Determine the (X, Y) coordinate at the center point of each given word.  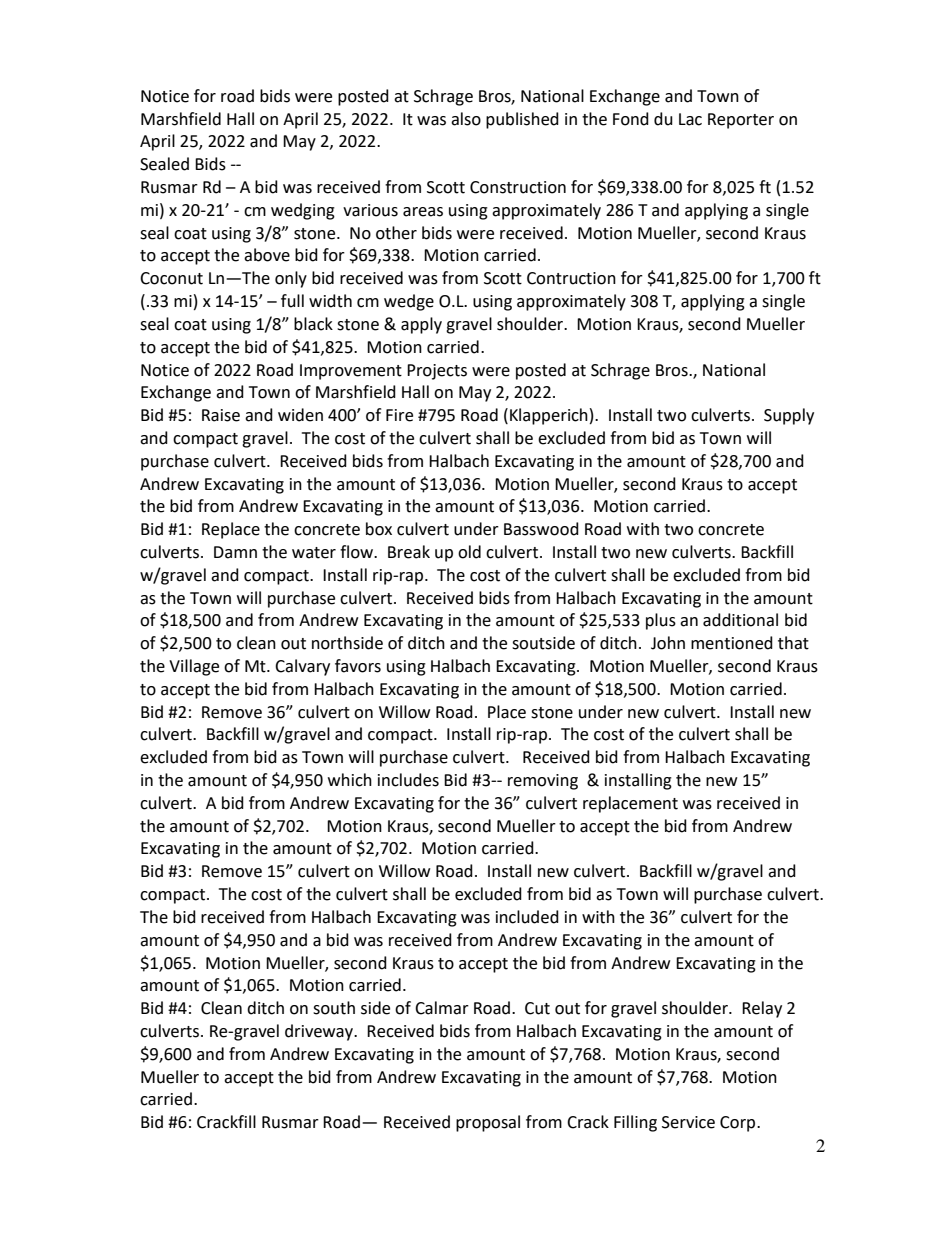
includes (408, 780)
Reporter (741, 121)
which (350, 780)
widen (300, 415)
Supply (789, 416)
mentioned (732, 643)
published (522, 120)
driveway (320, 1032)
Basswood (541, 529)
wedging (303, 211)
